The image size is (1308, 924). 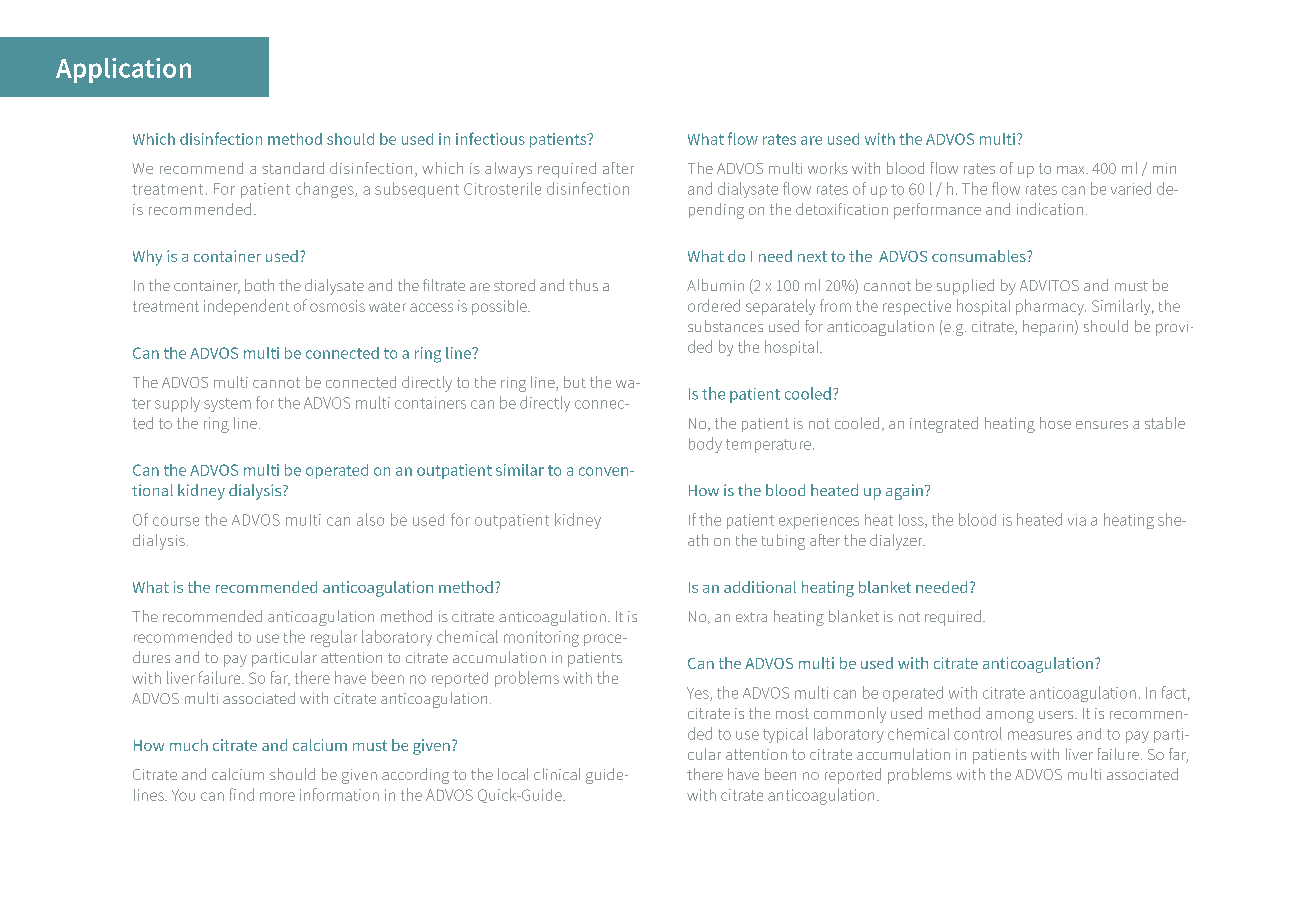 What do you see at coordinates (123, 70) in the image?
I see `Application` at bounding box center [123, 70].
